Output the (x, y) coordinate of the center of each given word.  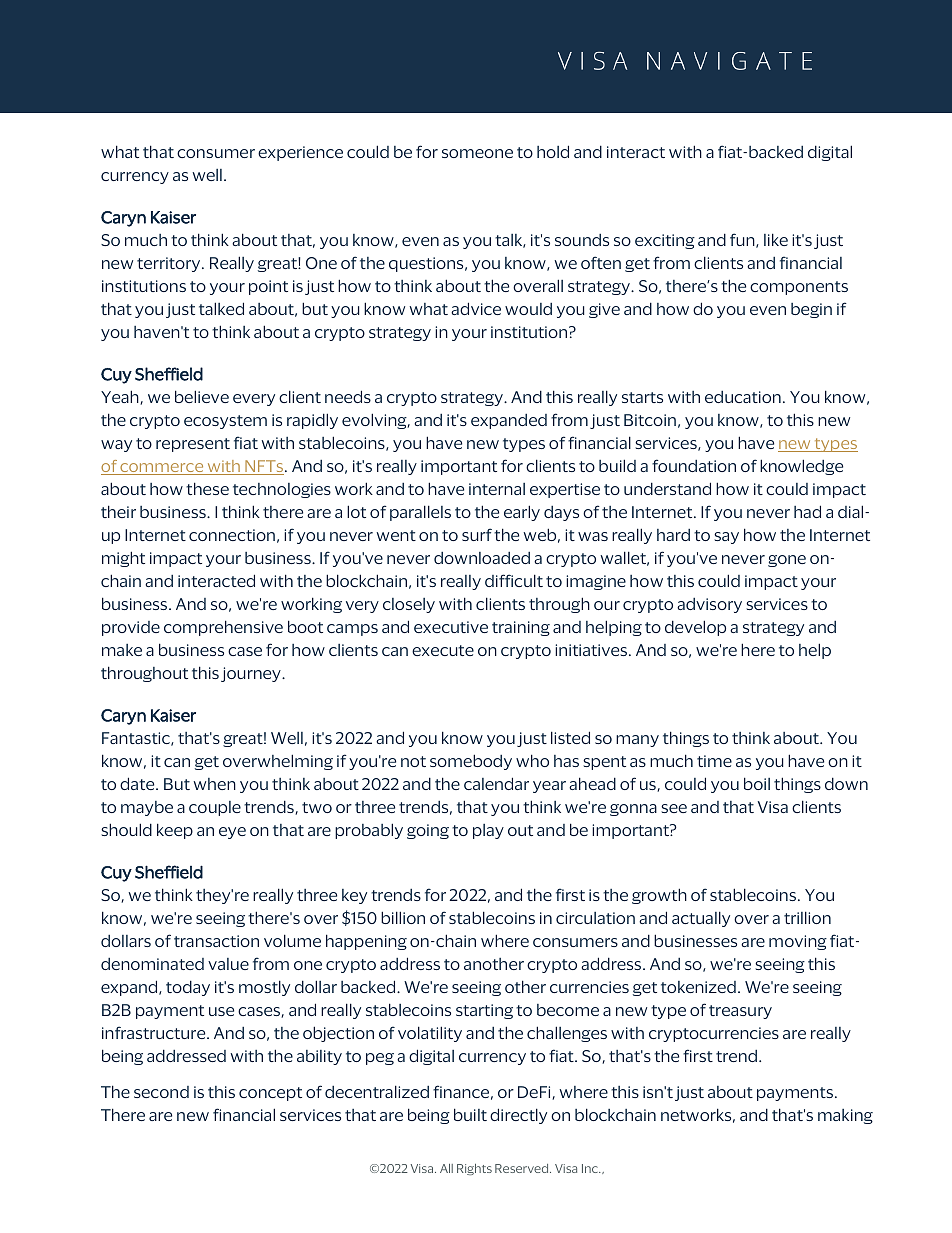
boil (757, 783)
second (161, 1092)
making (845, 1116)
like (776, 239)
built (470, 1114)
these (207, 488)
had (807, 511)
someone (477, 153)
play (488, 831)
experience (300, 153)
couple (215, 808)
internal (497, 489)
